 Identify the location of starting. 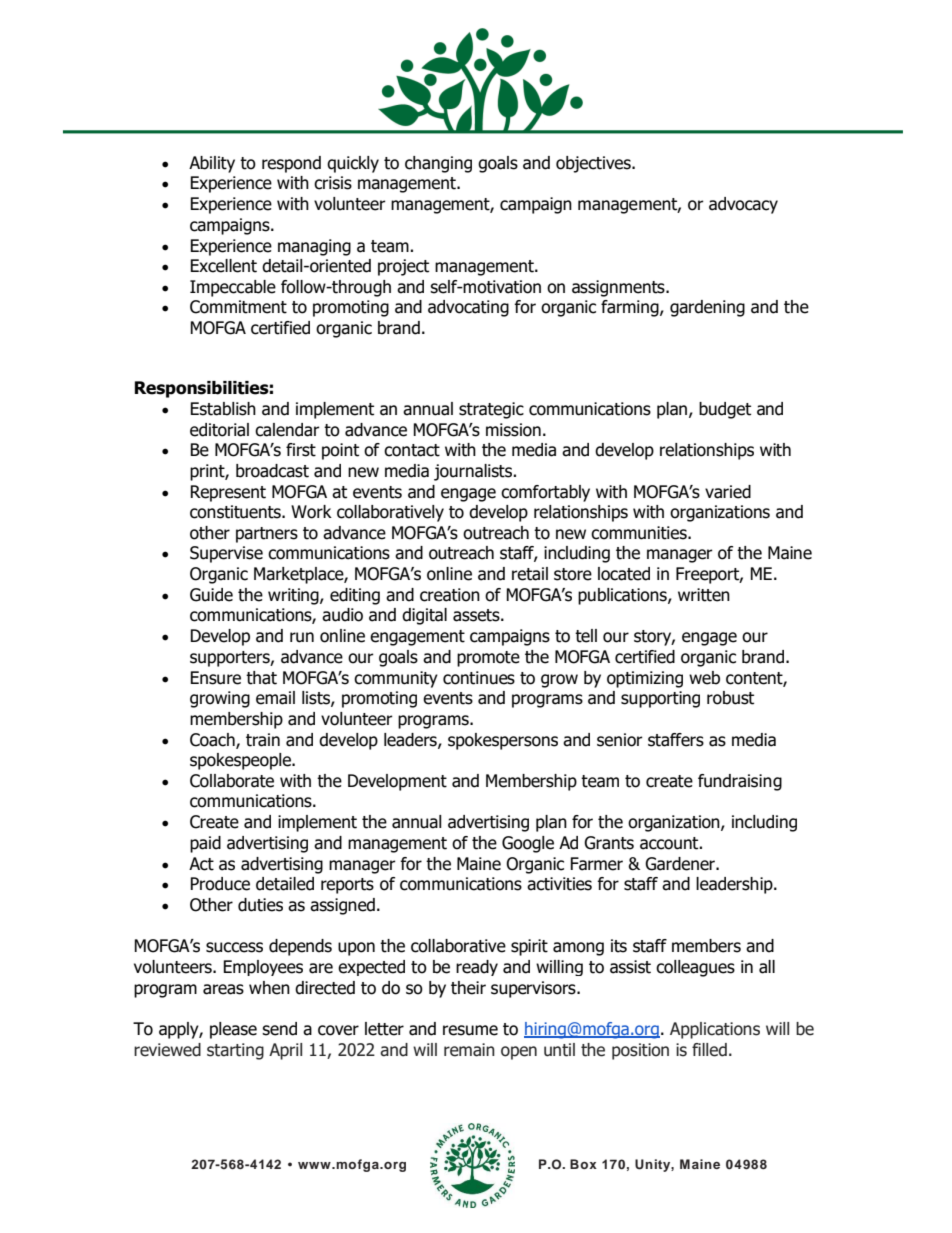
(235, 1051).
